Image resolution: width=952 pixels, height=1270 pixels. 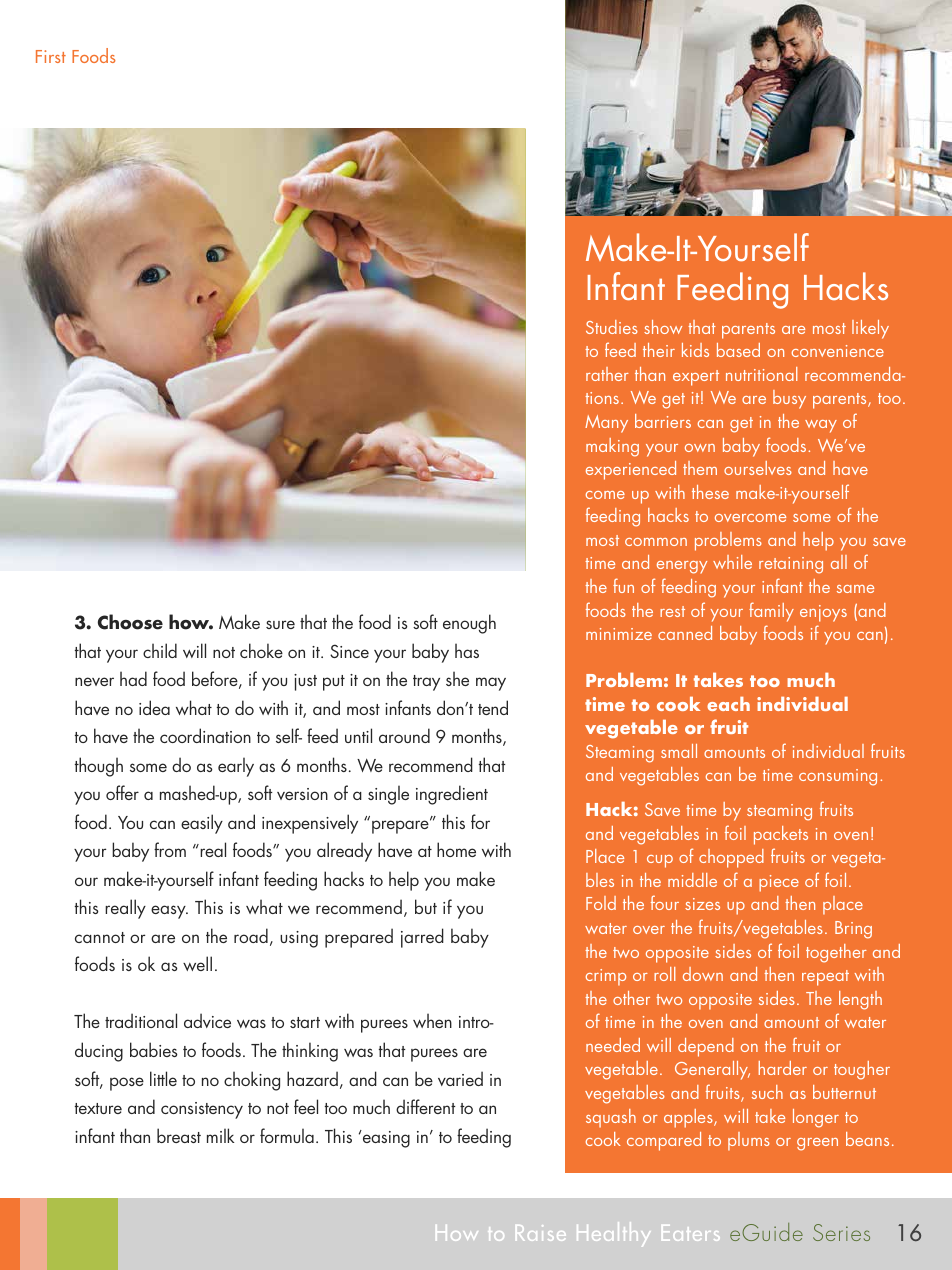 What do you see at coordinates (99, 767) in the screenshot?
I see `though` at bounding box center [99, 767].
